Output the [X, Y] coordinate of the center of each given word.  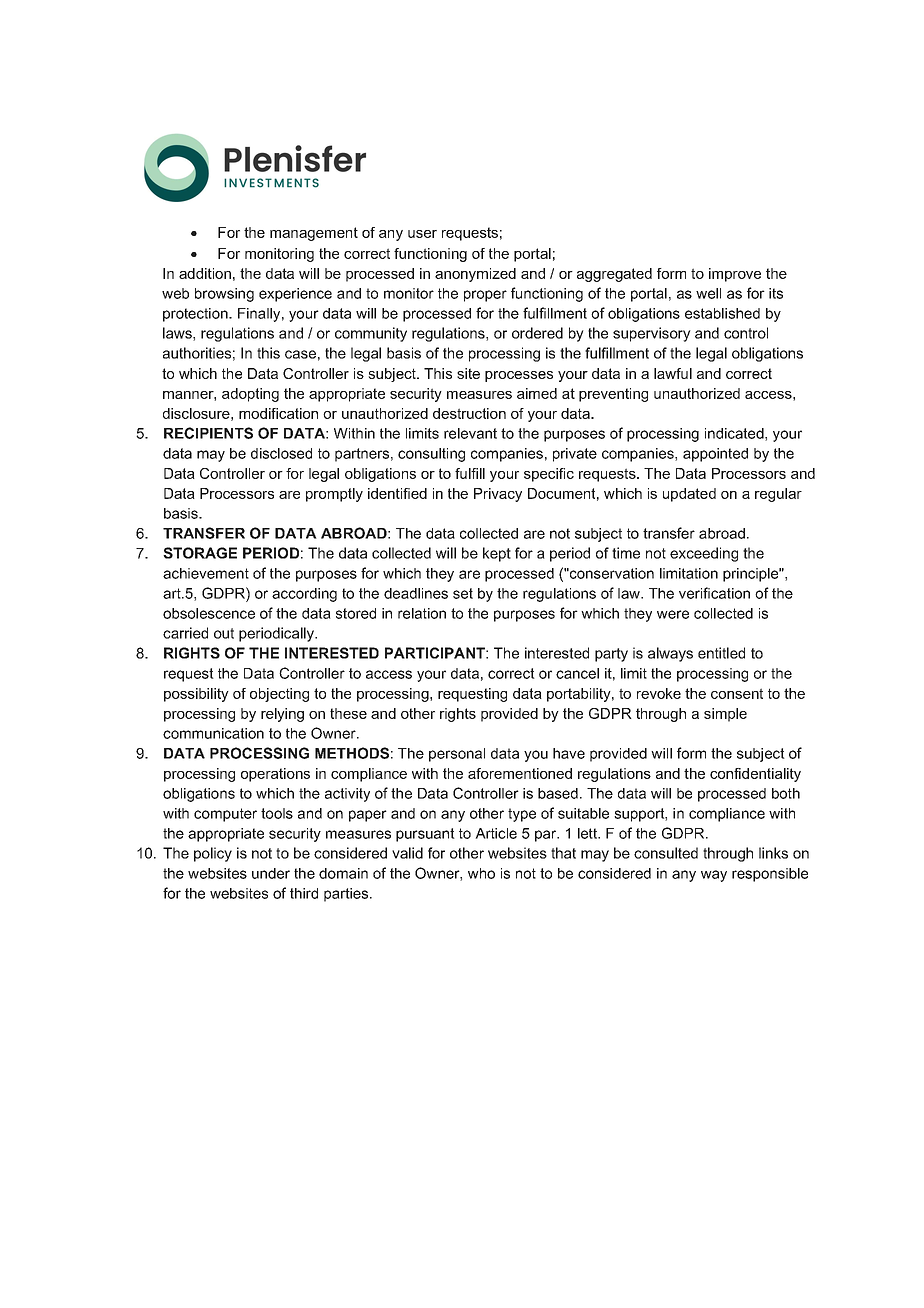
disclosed [281, 453]
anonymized [475, 275]
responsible [770, 875]
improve [735, 275]
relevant [470, 433]
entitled [721, 653]
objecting [279, 695]
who [481, 873]
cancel [577, 673]
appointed [715, 455]
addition [205, 273]
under [271, 873]
